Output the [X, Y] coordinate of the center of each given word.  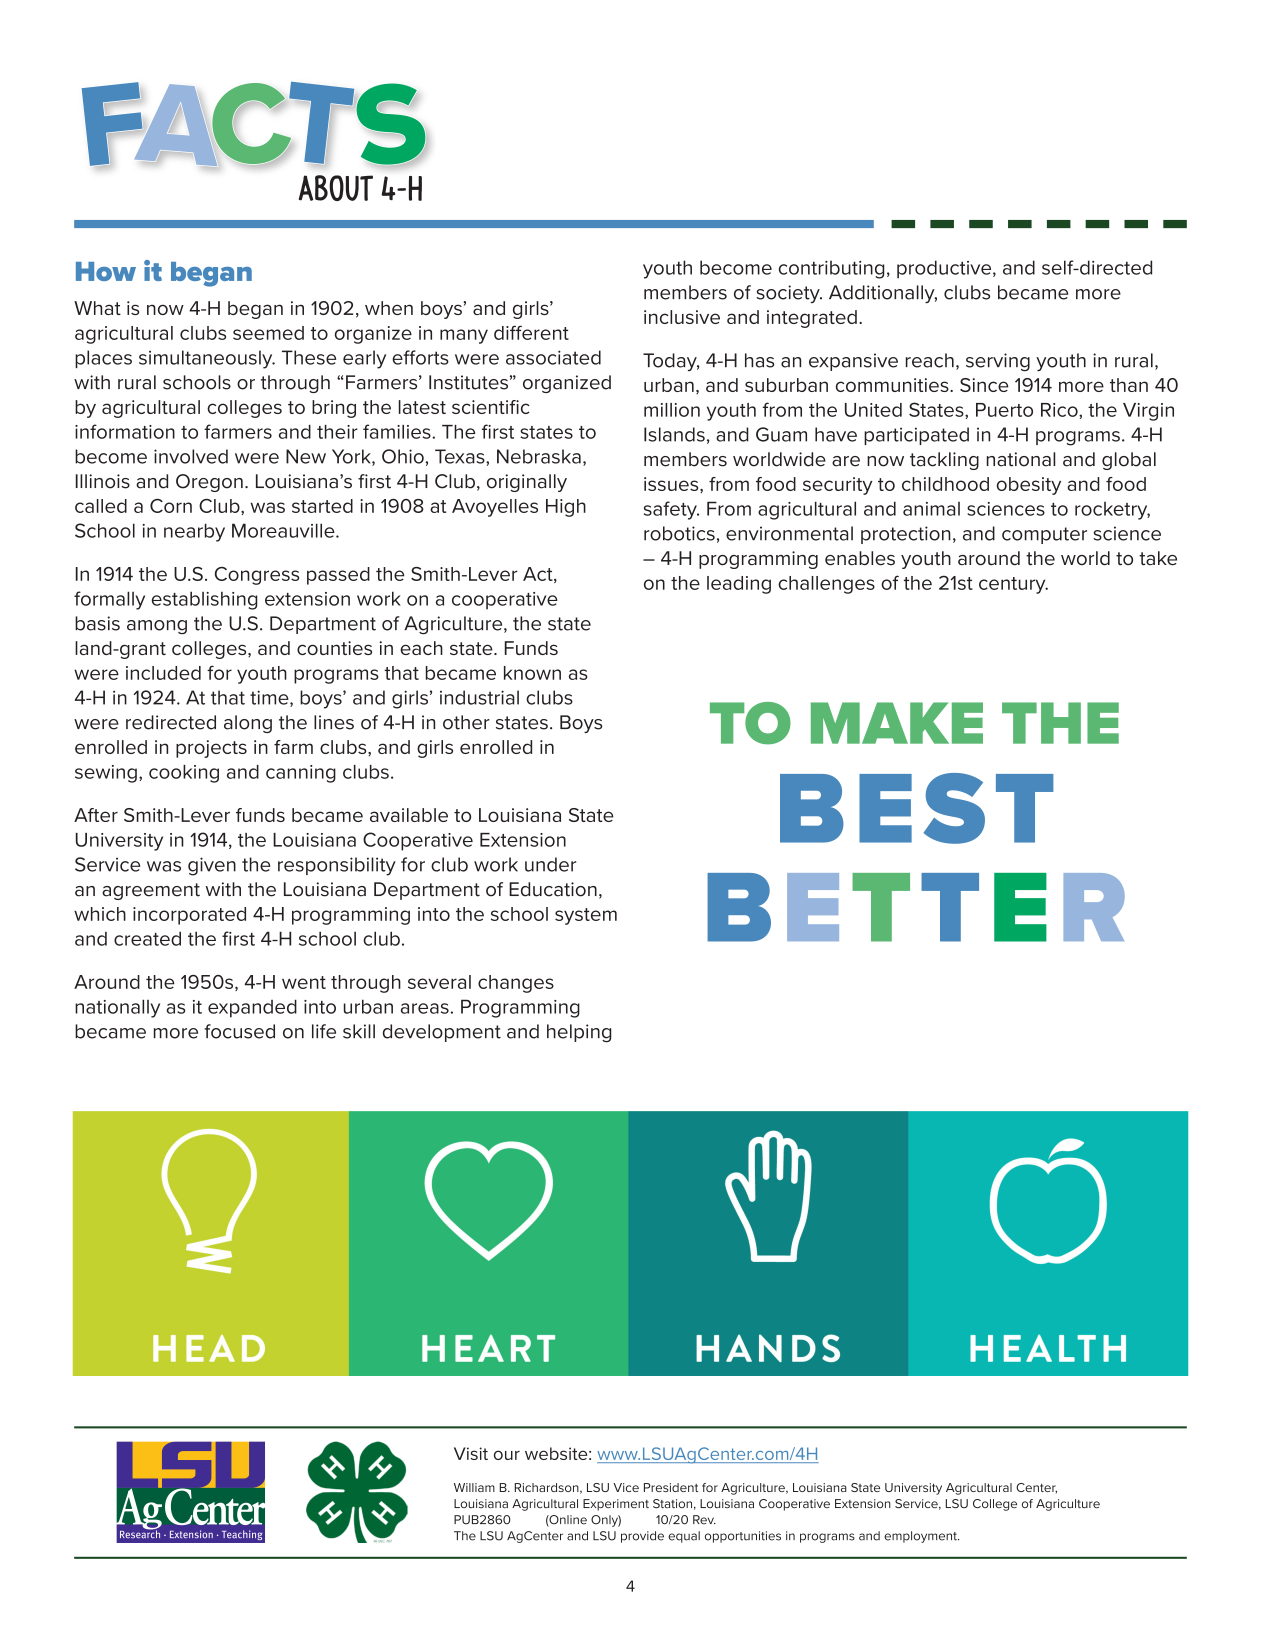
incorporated [189, 916]
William [474, 1487]
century [1013, 585]
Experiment [616, 1505]
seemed [268, 333]
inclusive [682, 317]
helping [579, 1033]
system [586, 916]
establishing [205, 600]
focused [239, 1031]
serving [998, 362]
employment [921, 1537]
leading [739, 585]
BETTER [916, 907]
